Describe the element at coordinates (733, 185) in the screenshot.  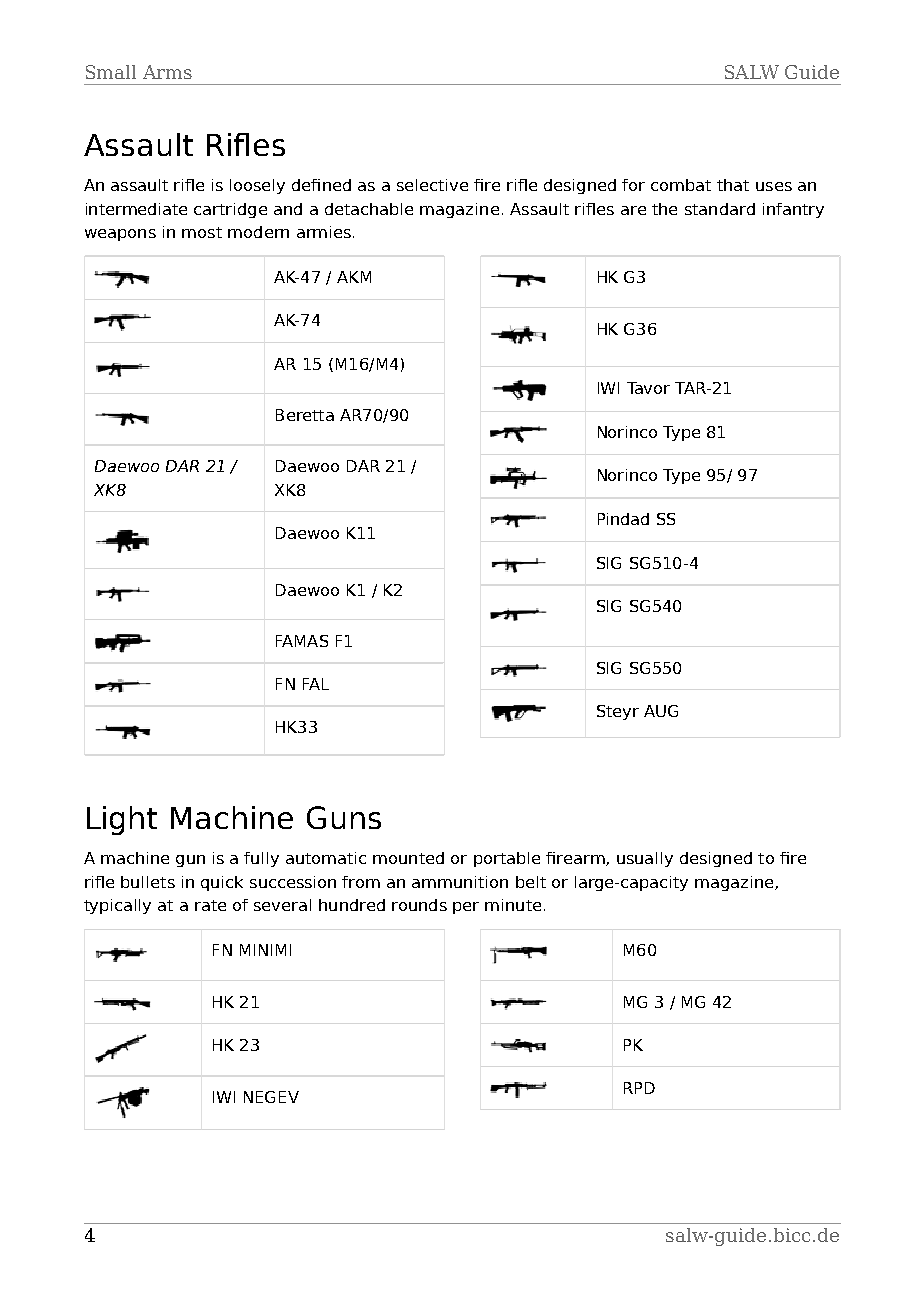
I see `that` at that location.
